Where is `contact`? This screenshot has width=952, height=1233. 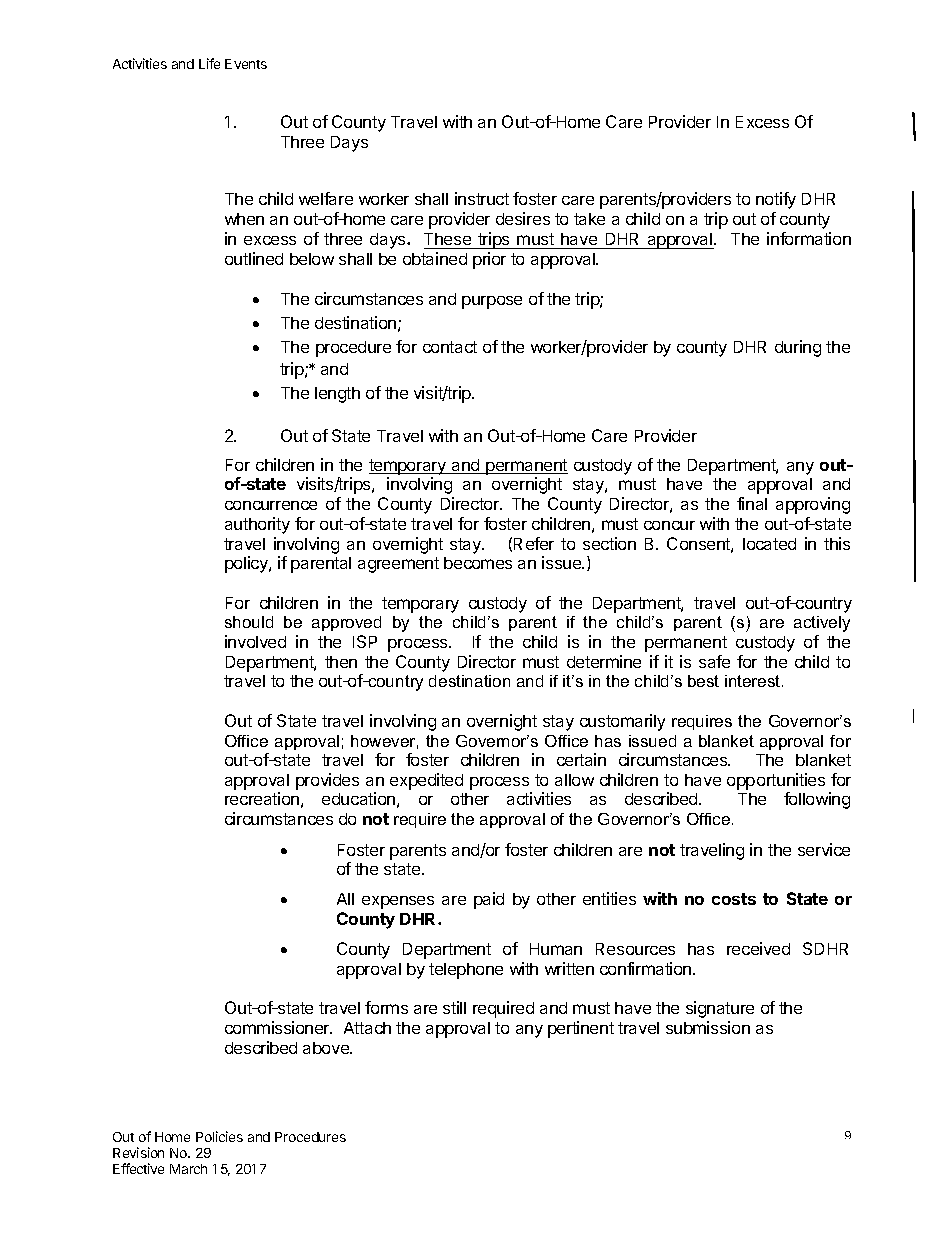 contact is located at coordinates (450, 347).
